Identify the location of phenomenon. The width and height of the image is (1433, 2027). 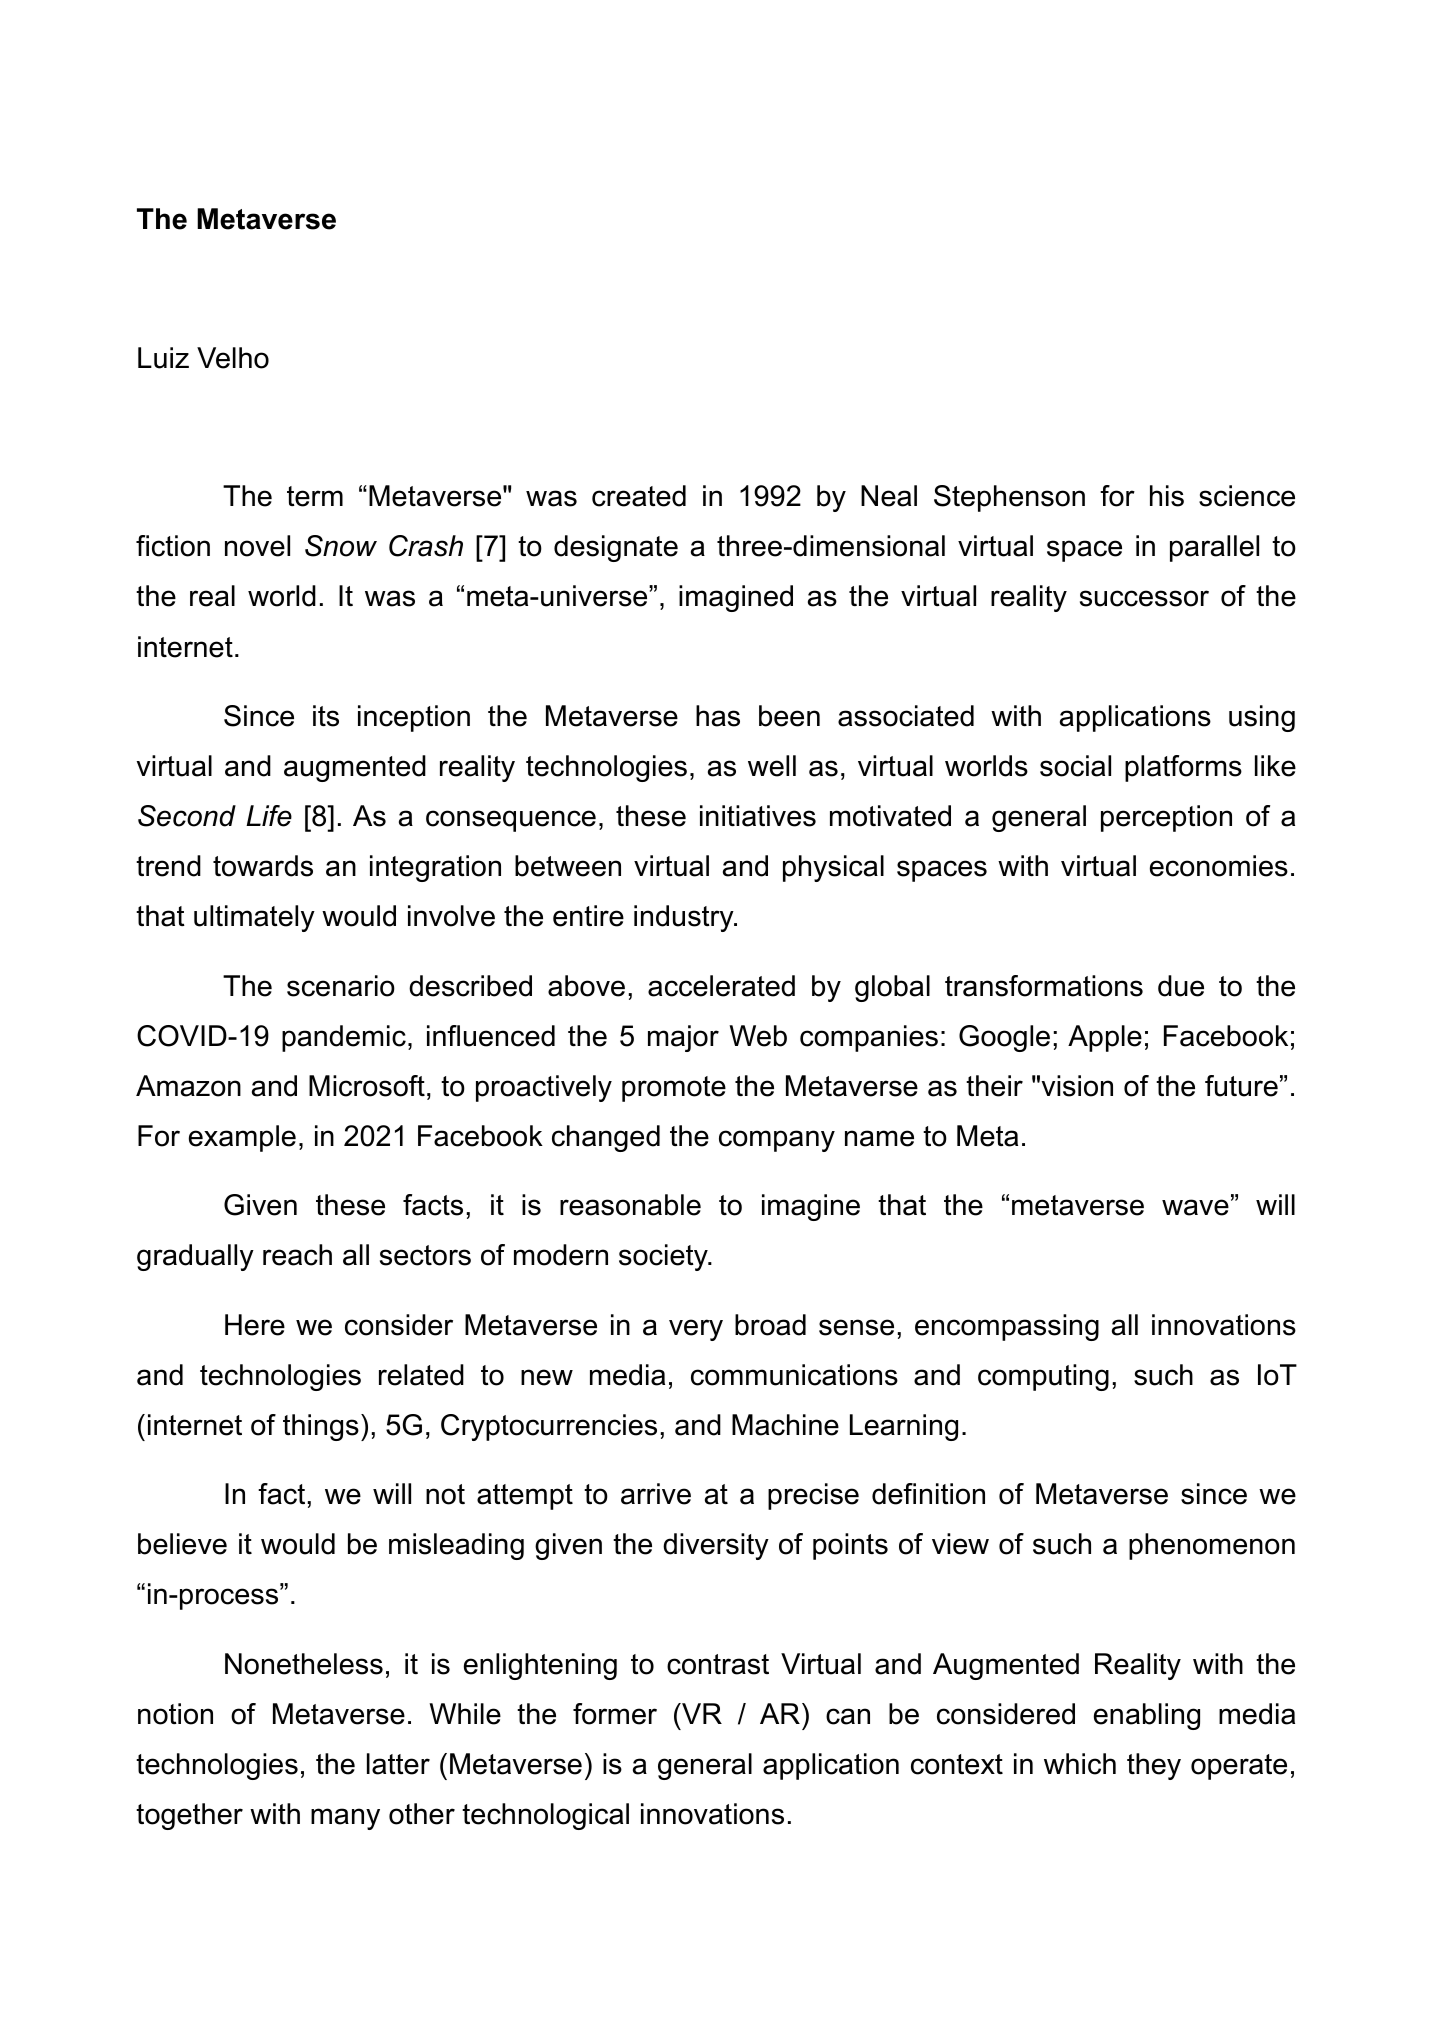
(1212, 1546).
